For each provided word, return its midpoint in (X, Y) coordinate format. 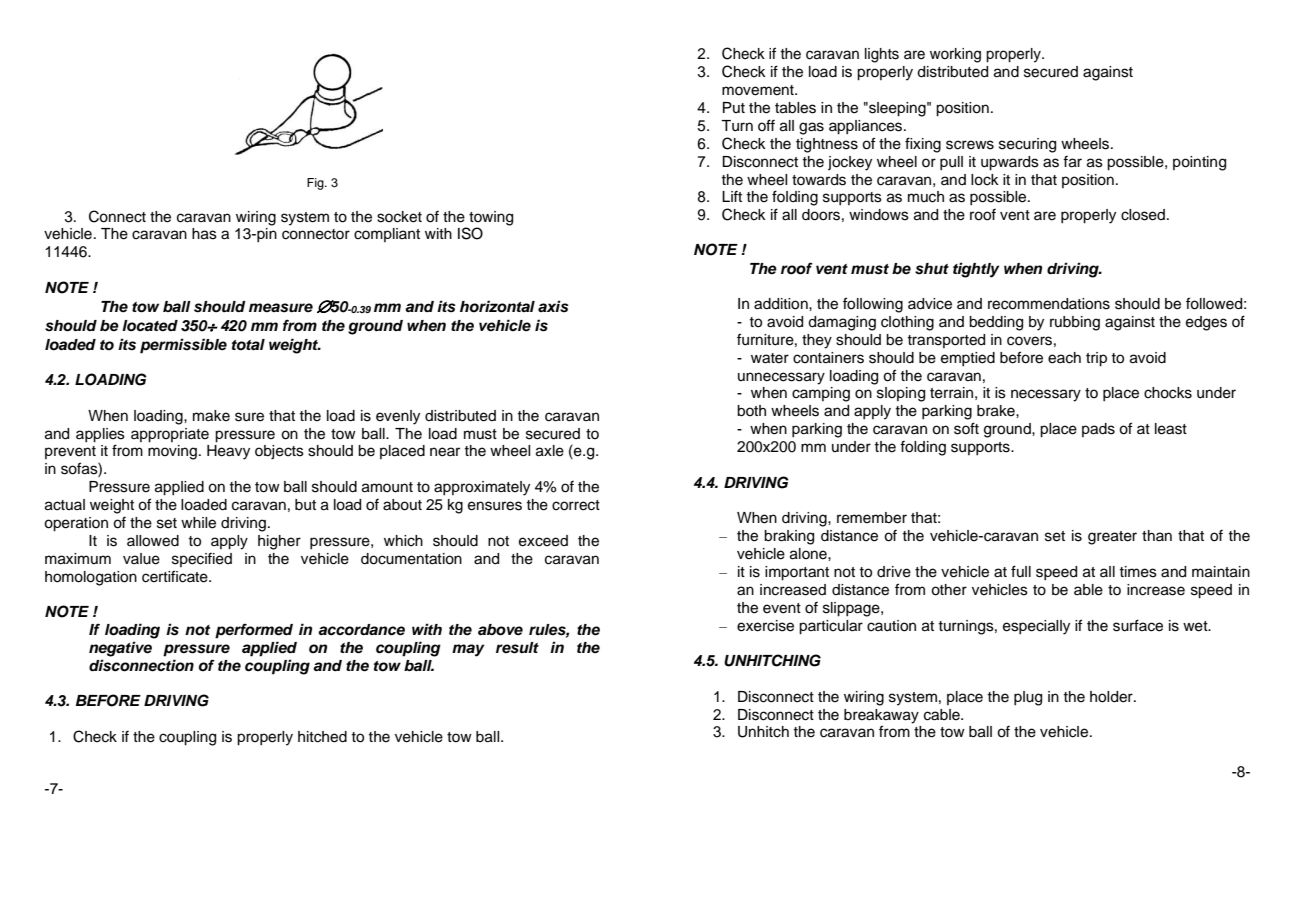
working (955, 55)
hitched (322, 737)
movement (759, 90)
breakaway (881, 716)
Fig (316, 184)
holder (1112, 697)
